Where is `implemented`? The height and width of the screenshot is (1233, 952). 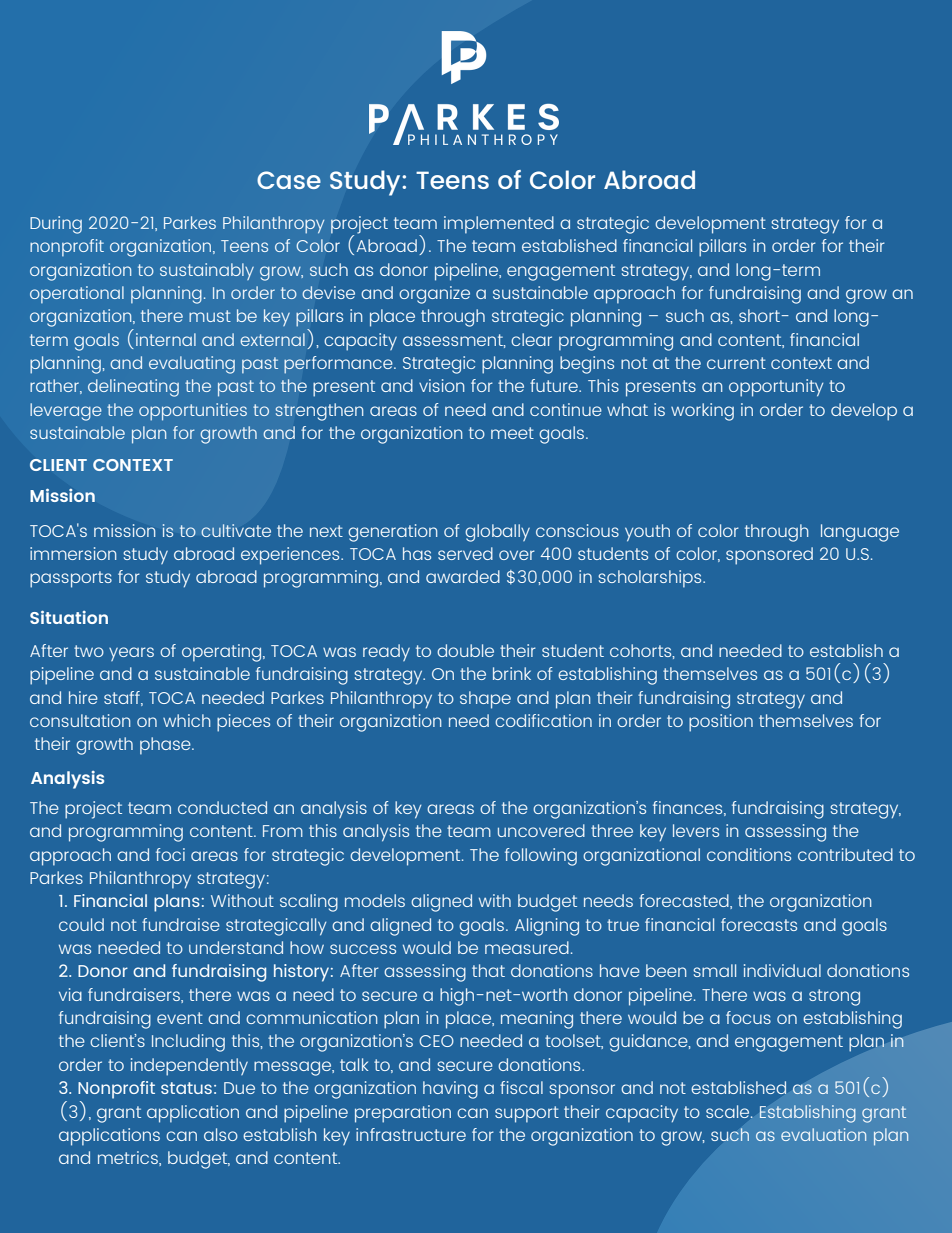 implemented is located at coordinates (499, 225).
